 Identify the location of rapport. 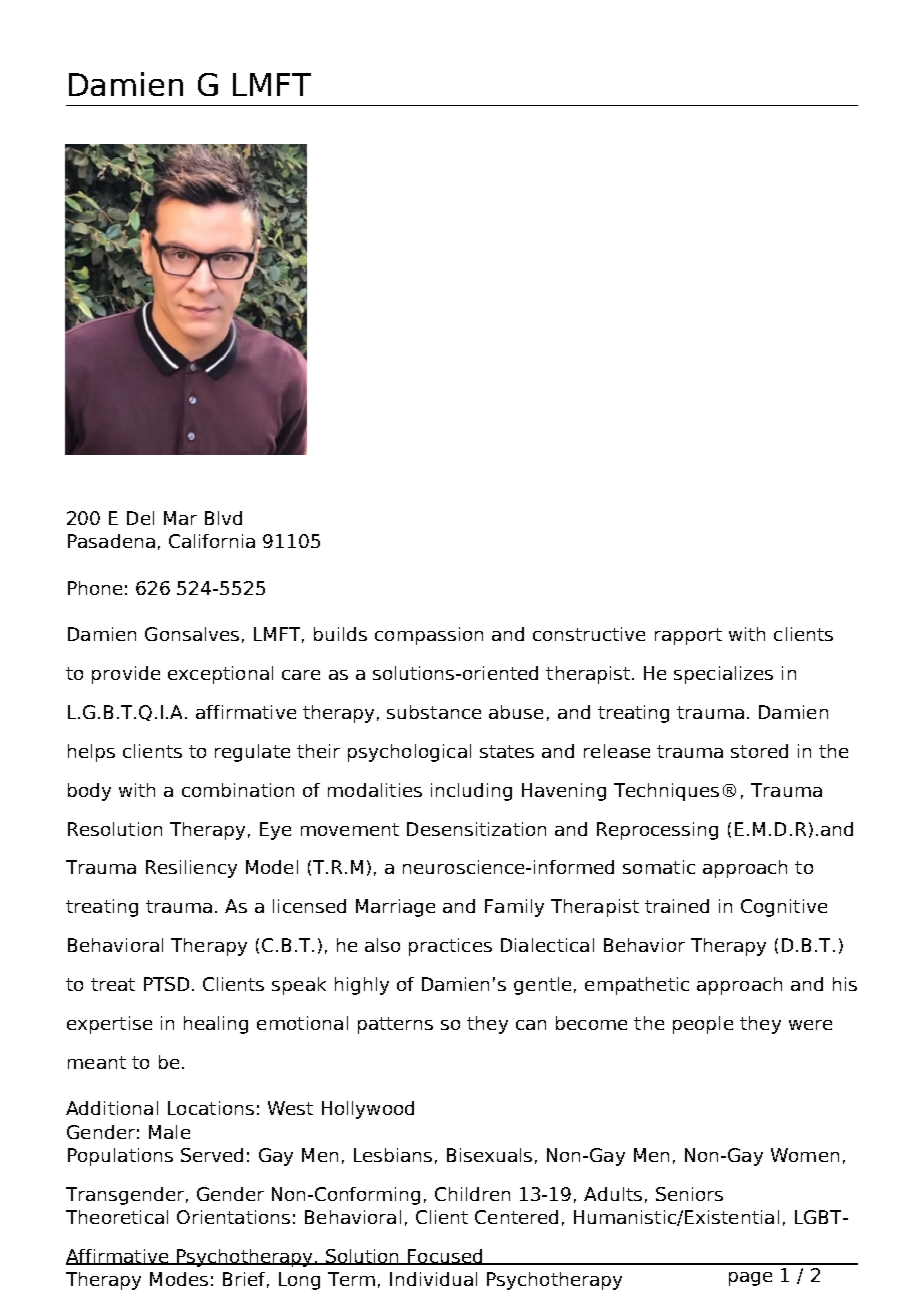
(688, 636).
